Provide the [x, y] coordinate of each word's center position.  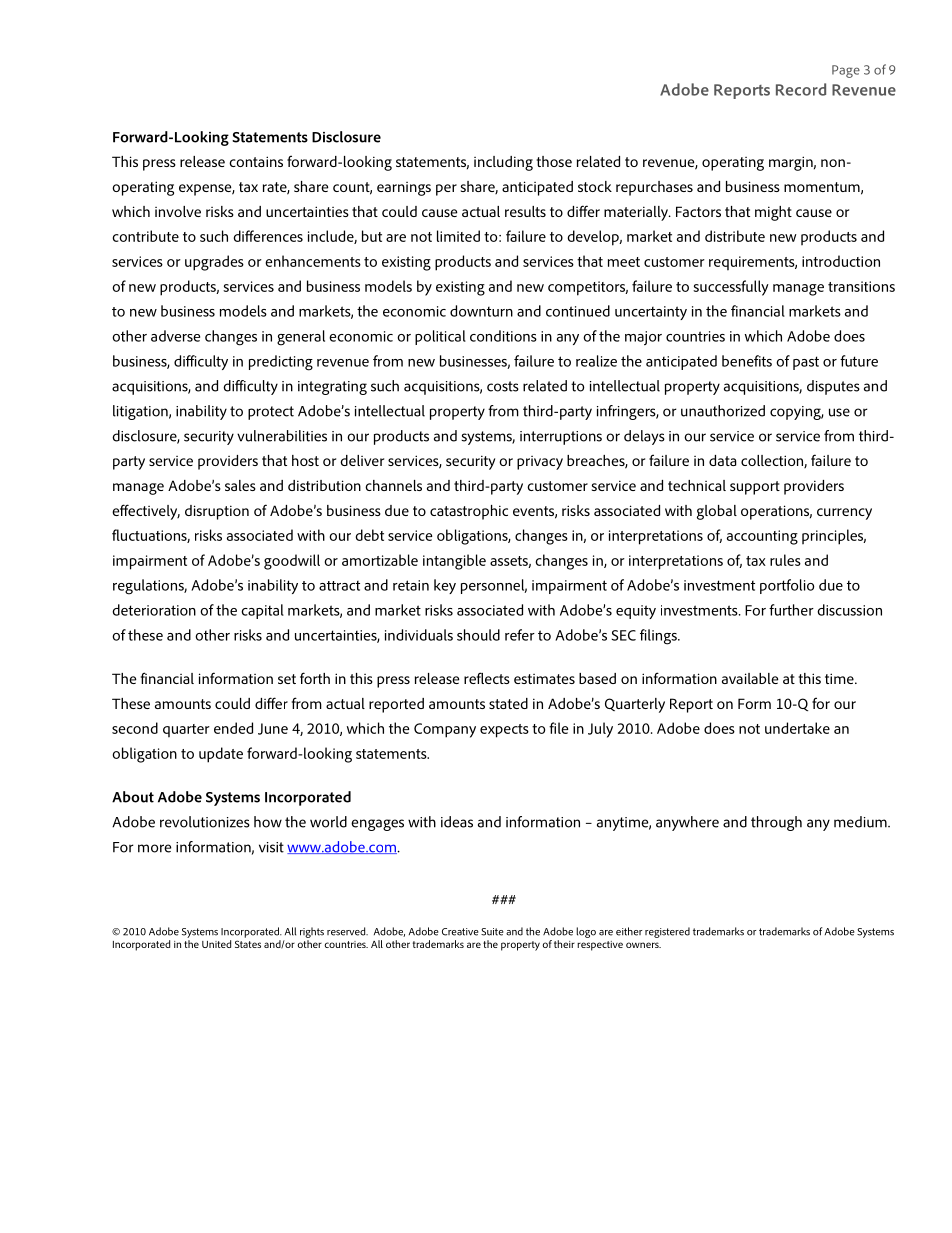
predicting [281, 363]
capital [262, 611]
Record [801, 89]
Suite [492, 932]
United [216, 944]
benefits [747, 361]
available [750, 678]
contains [256, 161]
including [503, 163]
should [478, 635]
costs [503, 386]
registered [667, 932]
